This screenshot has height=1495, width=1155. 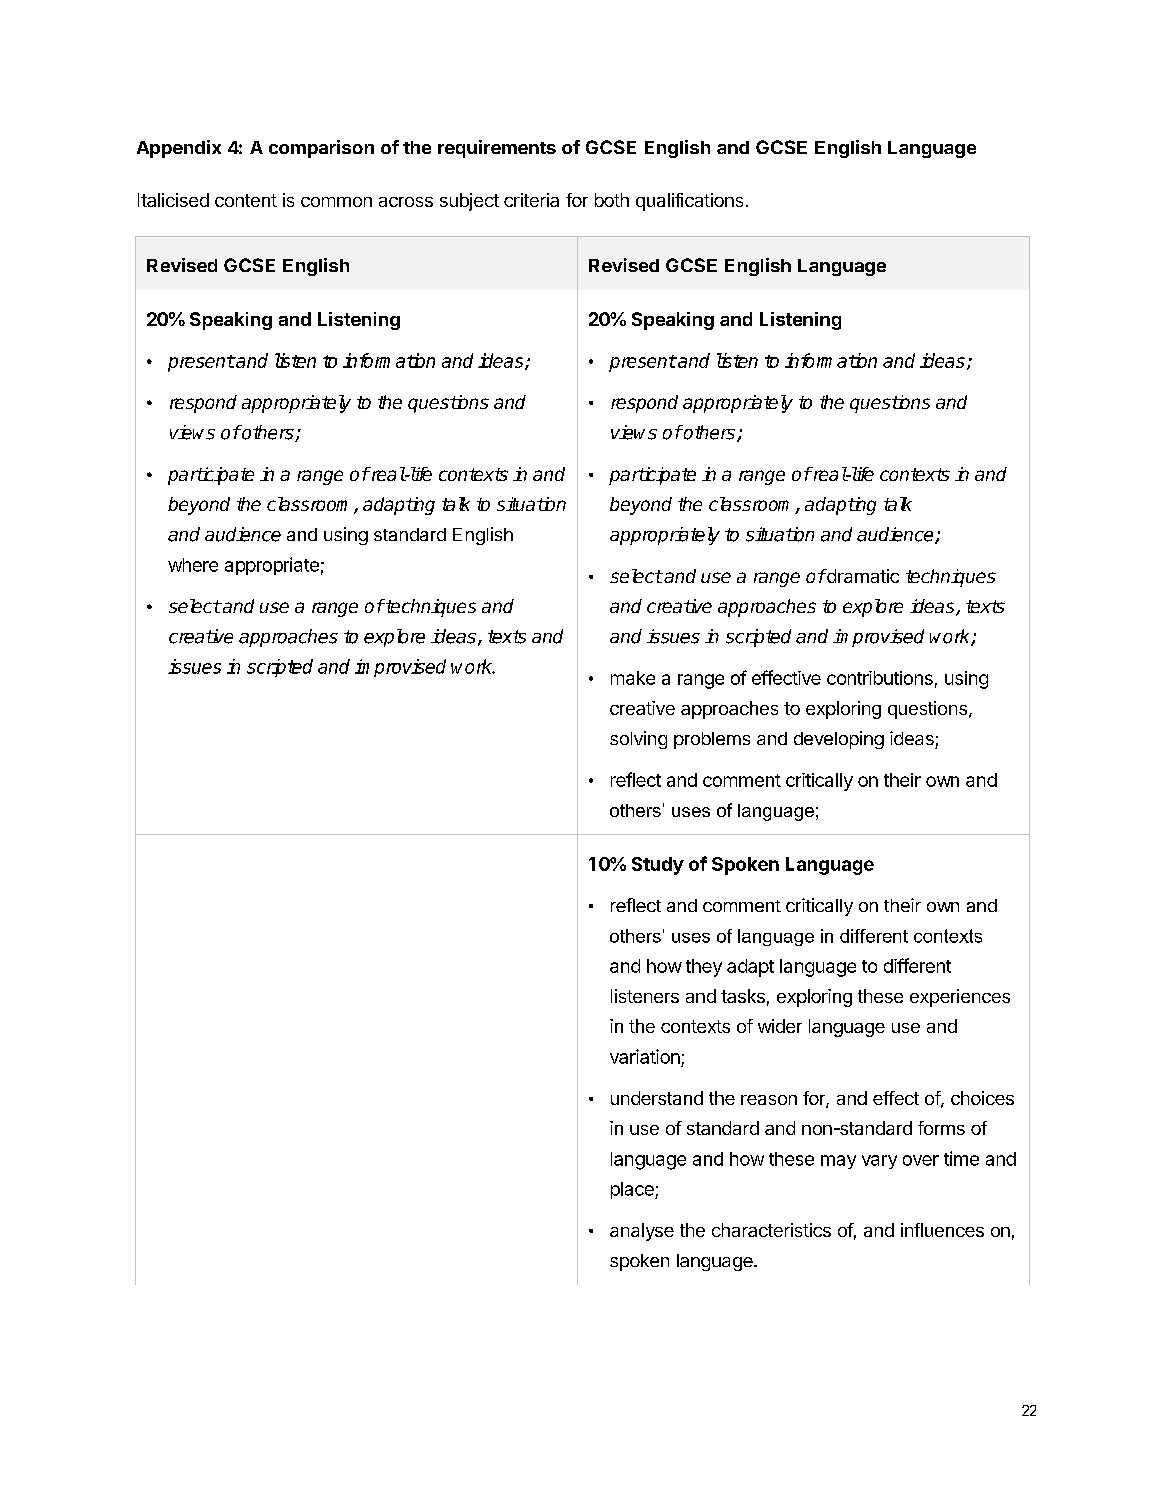 I want to click on experiences, so click(x=960, y=998).
